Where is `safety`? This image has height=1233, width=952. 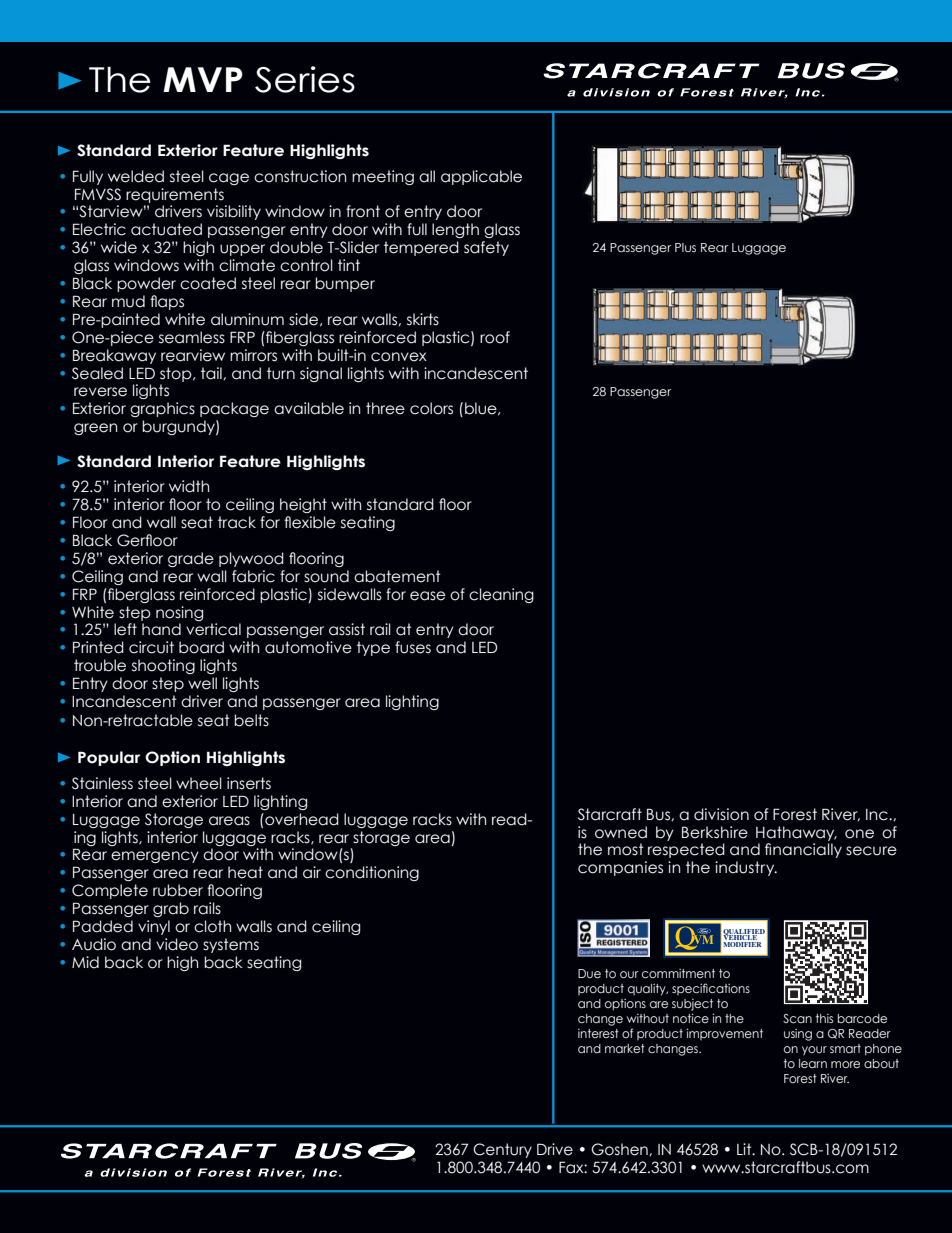
safety is located at coordinates (486, 248).
